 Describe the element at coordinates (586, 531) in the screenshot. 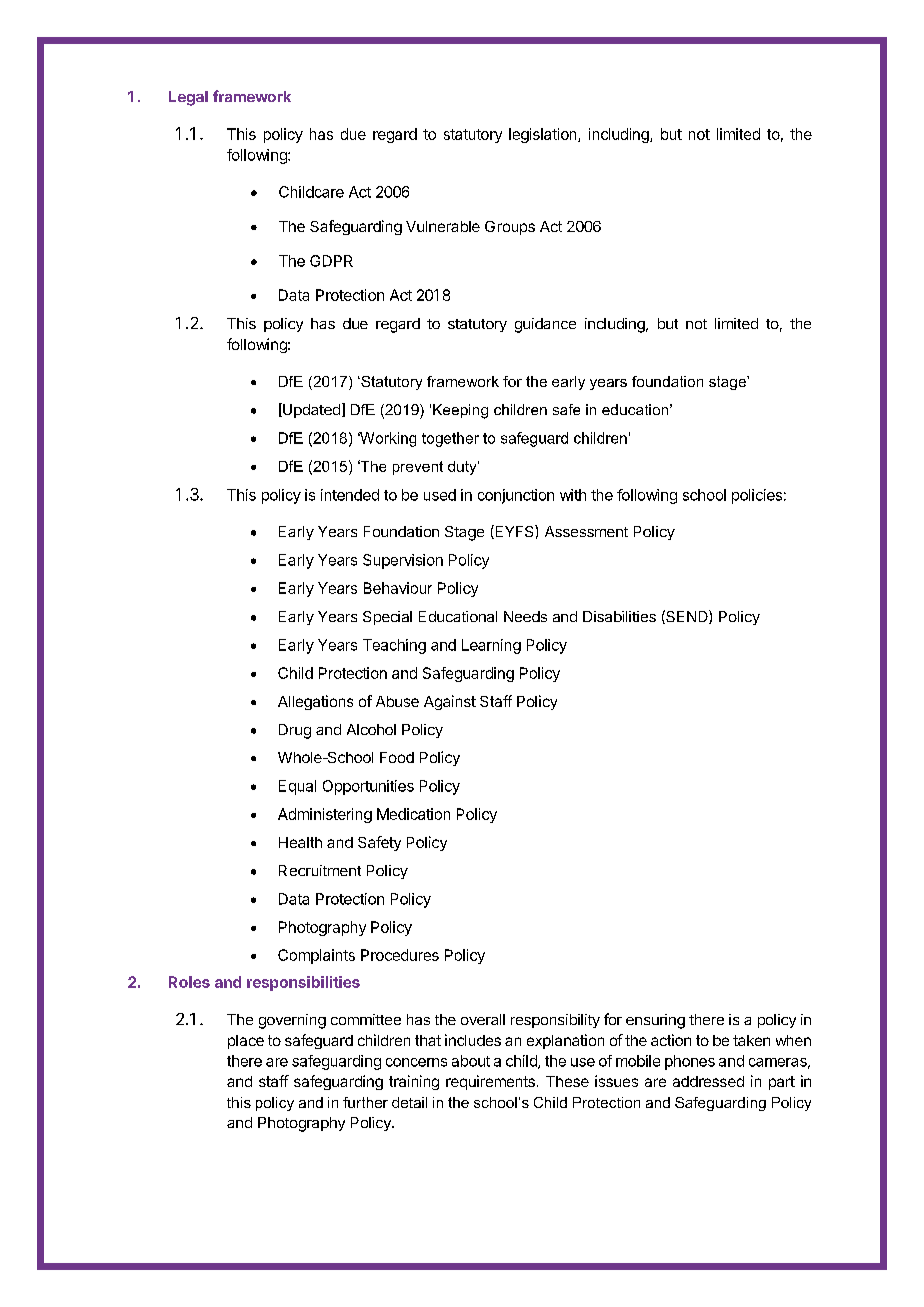

I see `Assessment` at that location.
